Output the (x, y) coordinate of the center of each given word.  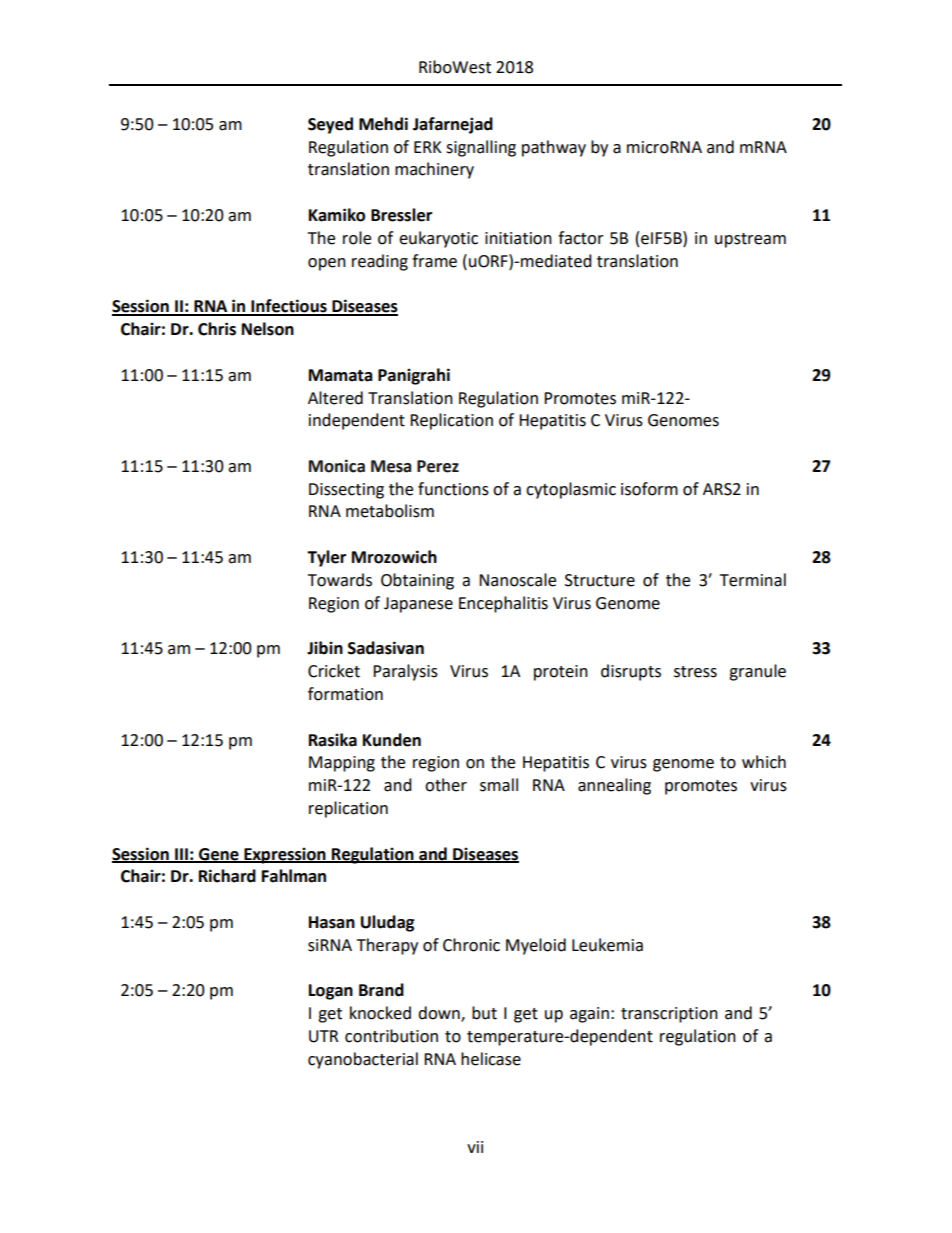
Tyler (326, 558)
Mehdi (383, 124)
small (499, 785)
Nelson (268, 329)
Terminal (753, 580)
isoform (649, 489)
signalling (481, 148)
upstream (750, 240)
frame (434, 261)
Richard (227, 876)
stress (695, 672)
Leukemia (607, 945)
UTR (323, 1036)
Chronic (471, 945)
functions (453, 489)
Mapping (342, 764)
